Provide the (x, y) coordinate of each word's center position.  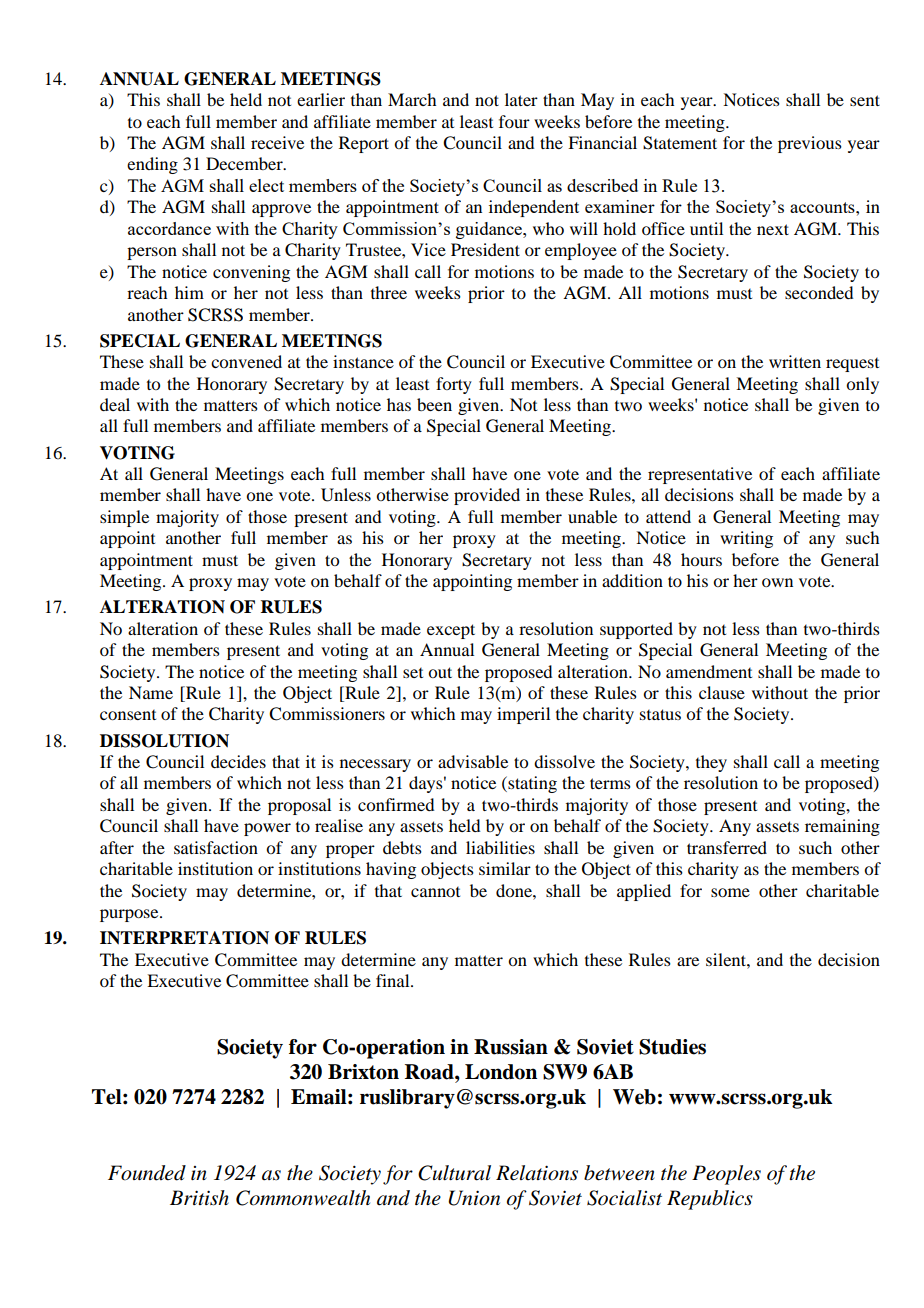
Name (151, 692)
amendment (709, 671)
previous (810, 144)
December (245, 163)
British (199, 1198)
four (514, 121)
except (451, 631)
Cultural (454, 1173)
